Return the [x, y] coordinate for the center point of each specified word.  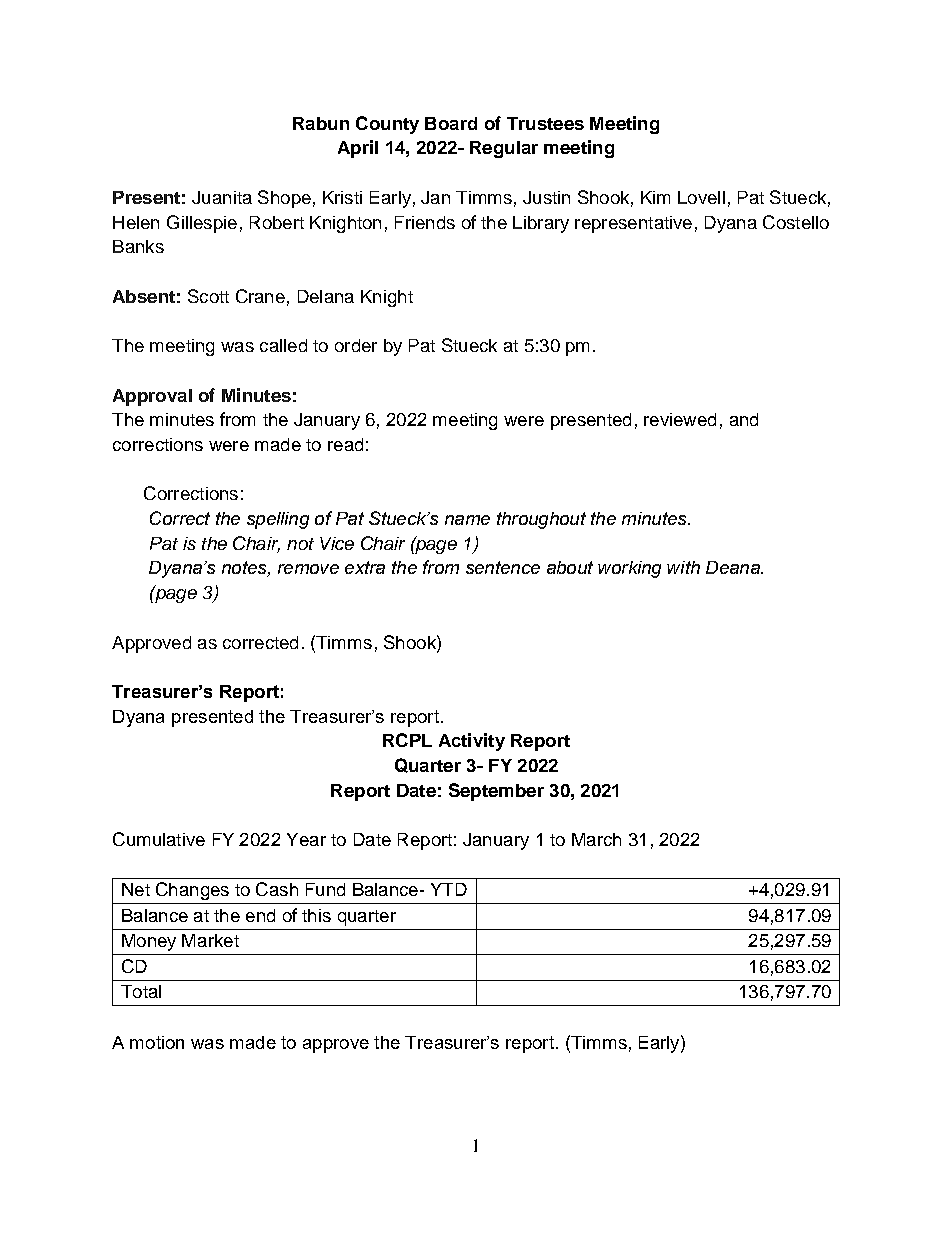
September [496, 792]
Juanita [222, 197]
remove [308, 569]
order [356, 345]
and [744, 419]
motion [157, 1042]
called [283, 345]
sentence [503, 567]
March [596, 839]
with [683, 567]
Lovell [701, 197]
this [316, 915]
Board [451, 123]
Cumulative [159, 839]
